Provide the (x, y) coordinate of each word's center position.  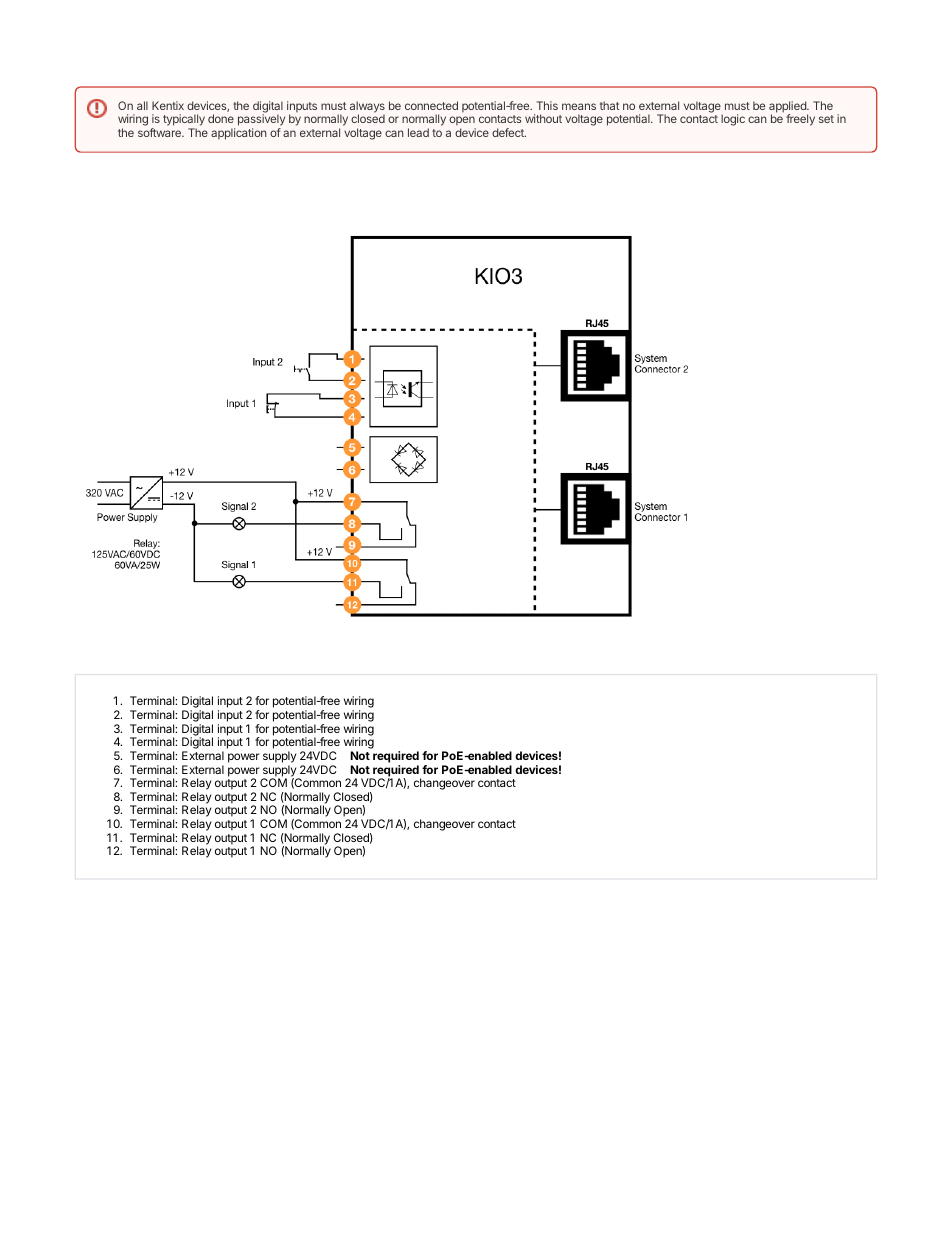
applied (788, 108)
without (543, 118)
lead (418, 132)
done (221, 118)
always (367, 108)
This (547, 105)
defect (509, 132)
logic (733, 120)
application (239, 134)
